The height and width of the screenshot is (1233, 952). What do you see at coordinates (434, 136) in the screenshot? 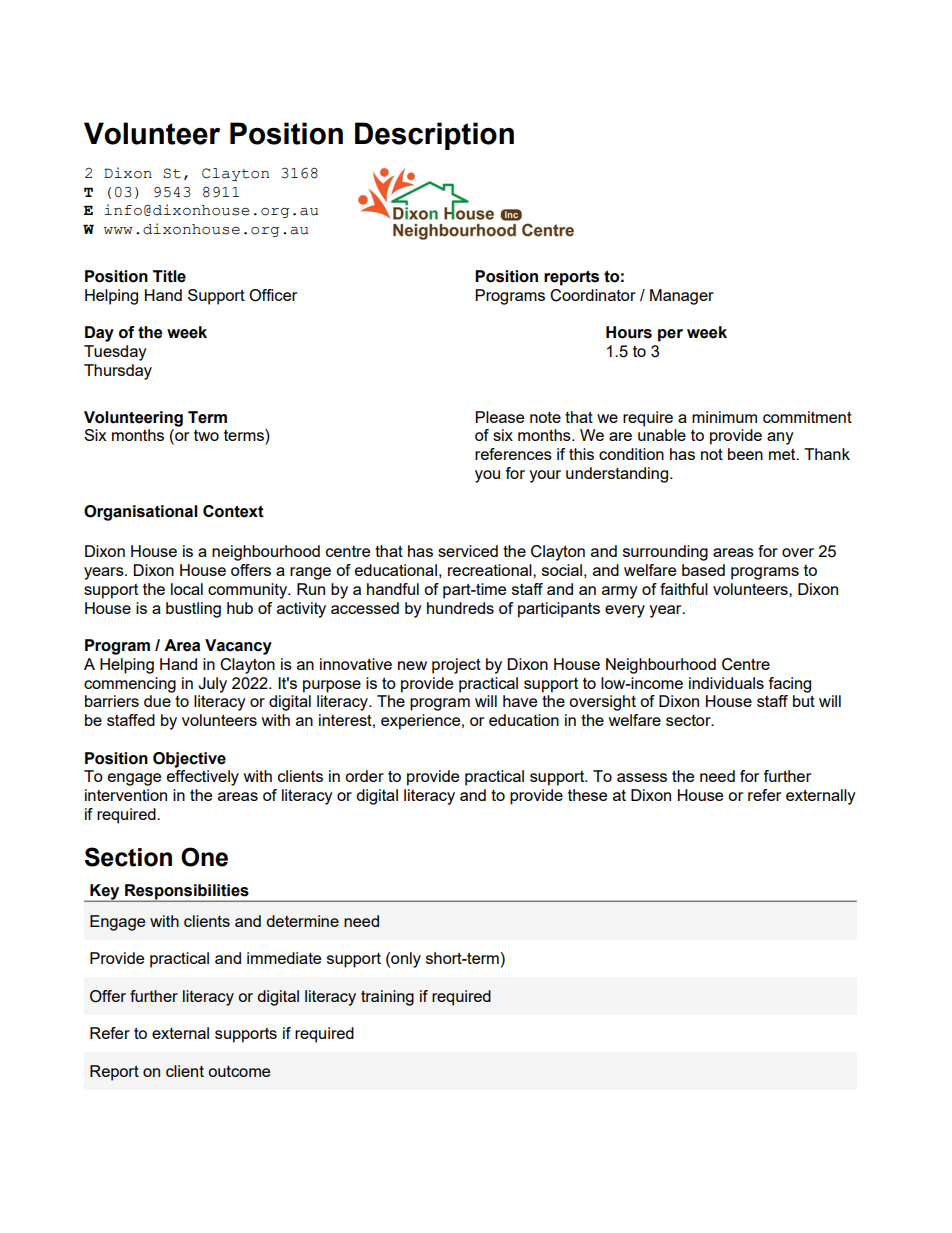
I see `Description` at bounding box center [434, 136].
